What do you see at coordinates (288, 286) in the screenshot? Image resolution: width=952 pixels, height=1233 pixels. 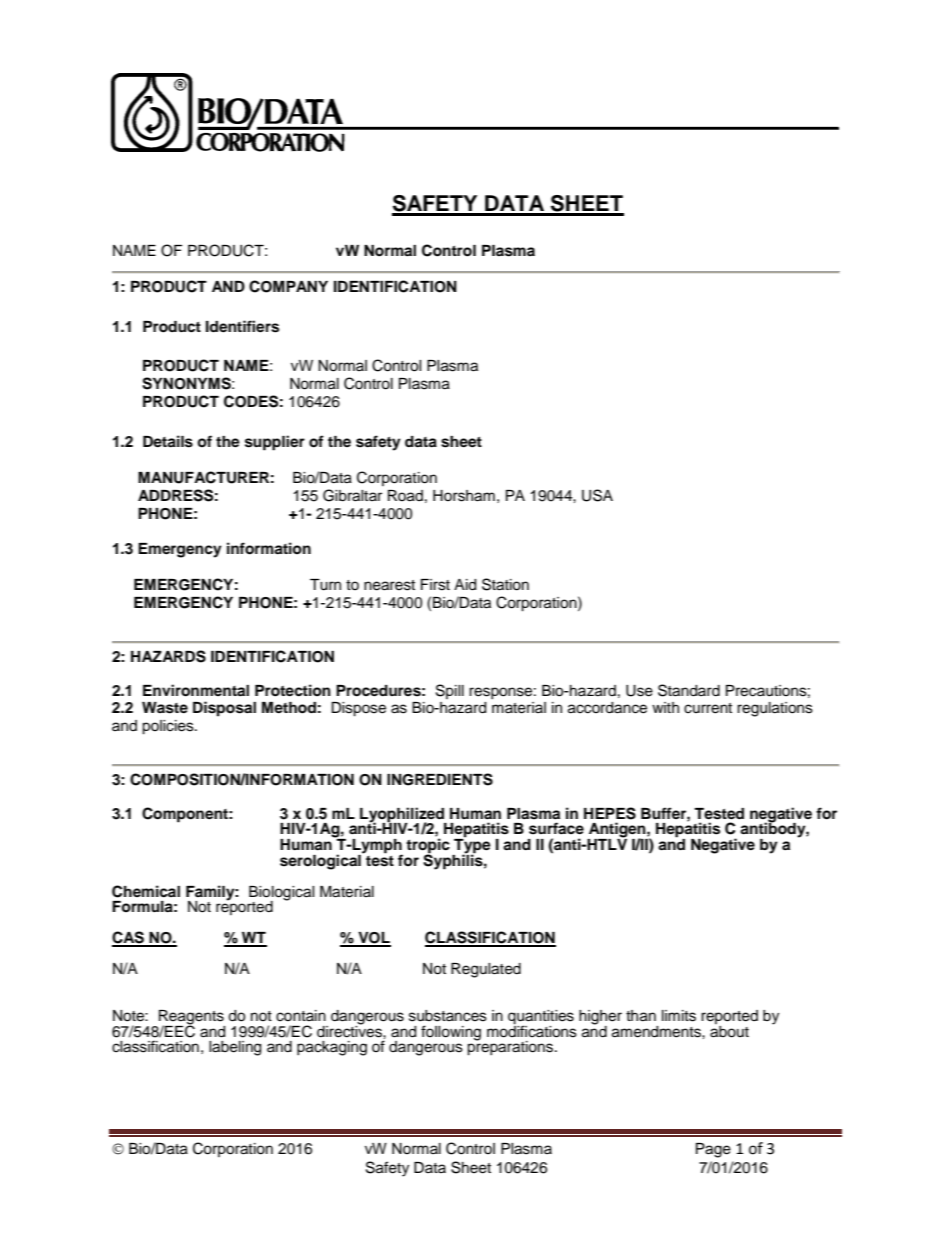 I see `COMPANY` at bounding box center [288, 286].
